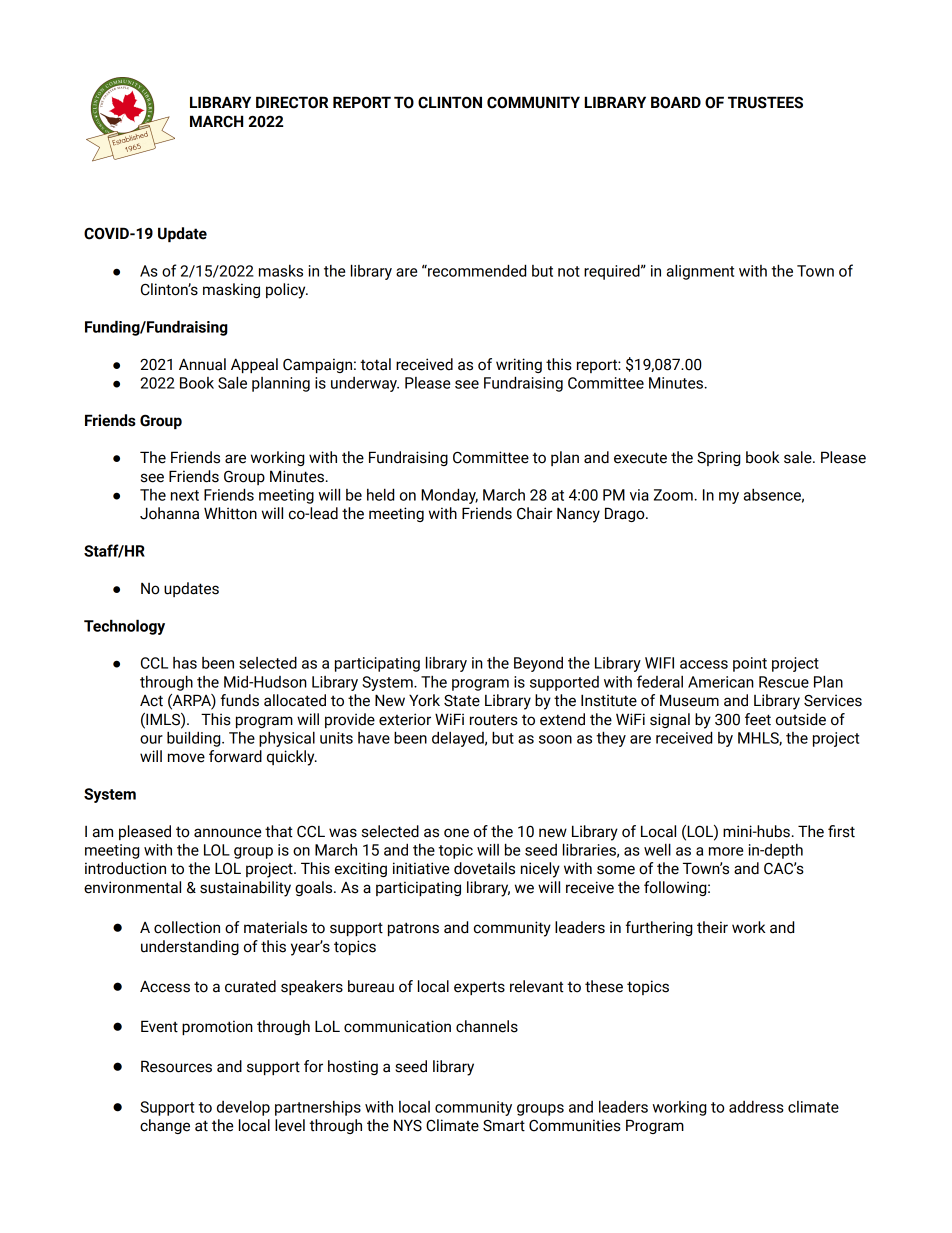 The width and height of the document is (952, 1233). Describe the element at coordinates (718, 458) in the document. I see `Spring` at that location.
